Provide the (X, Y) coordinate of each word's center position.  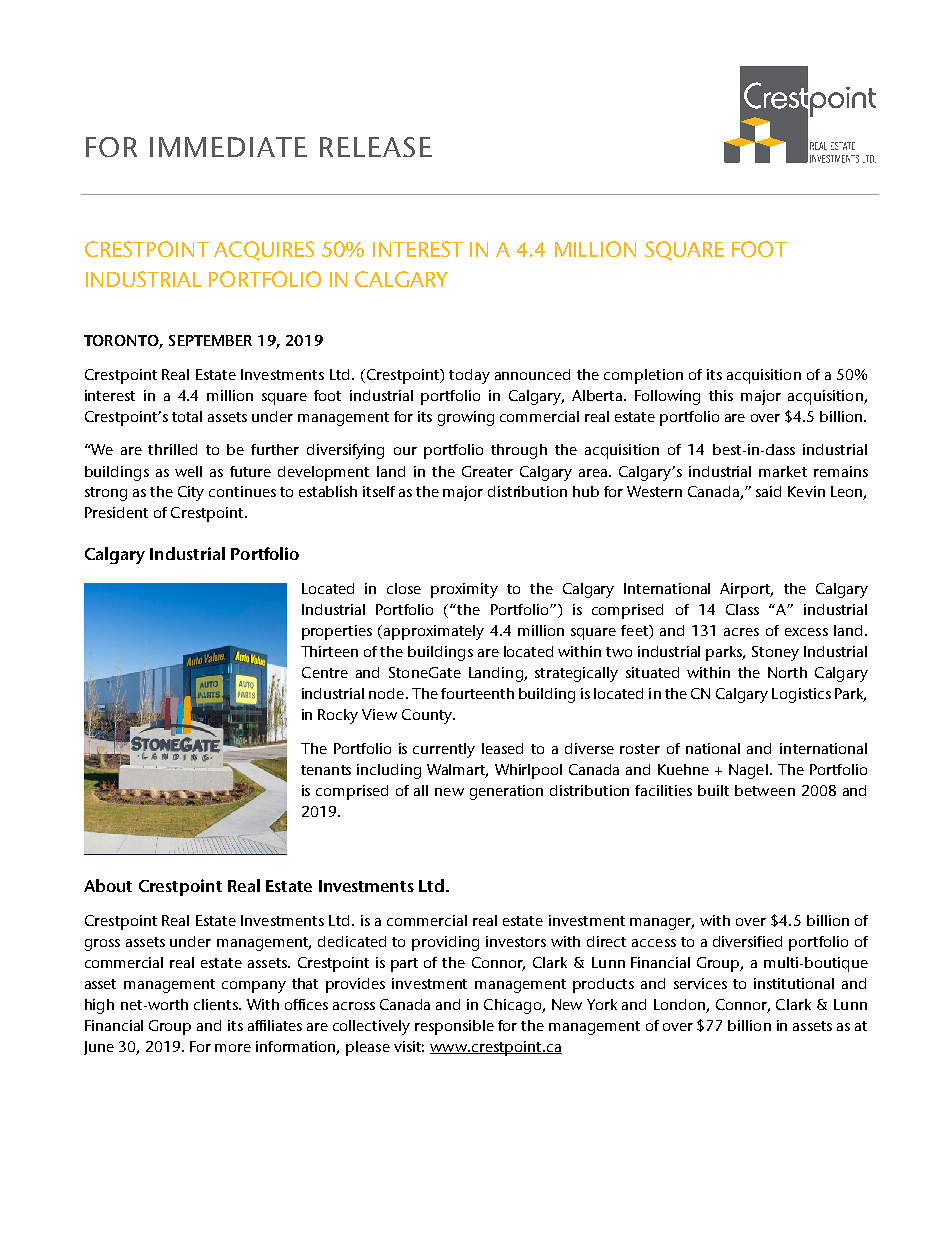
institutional (794, 983)
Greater (487, 471)
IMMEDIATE (228, 147)
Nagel (748, 771)
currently (444, 750)
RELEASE (376, 147)
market (783, 471)
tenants (326, 770)
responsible (454, 1027)
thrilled (172, 449)
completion (643, 376)
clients (217, 1004)
